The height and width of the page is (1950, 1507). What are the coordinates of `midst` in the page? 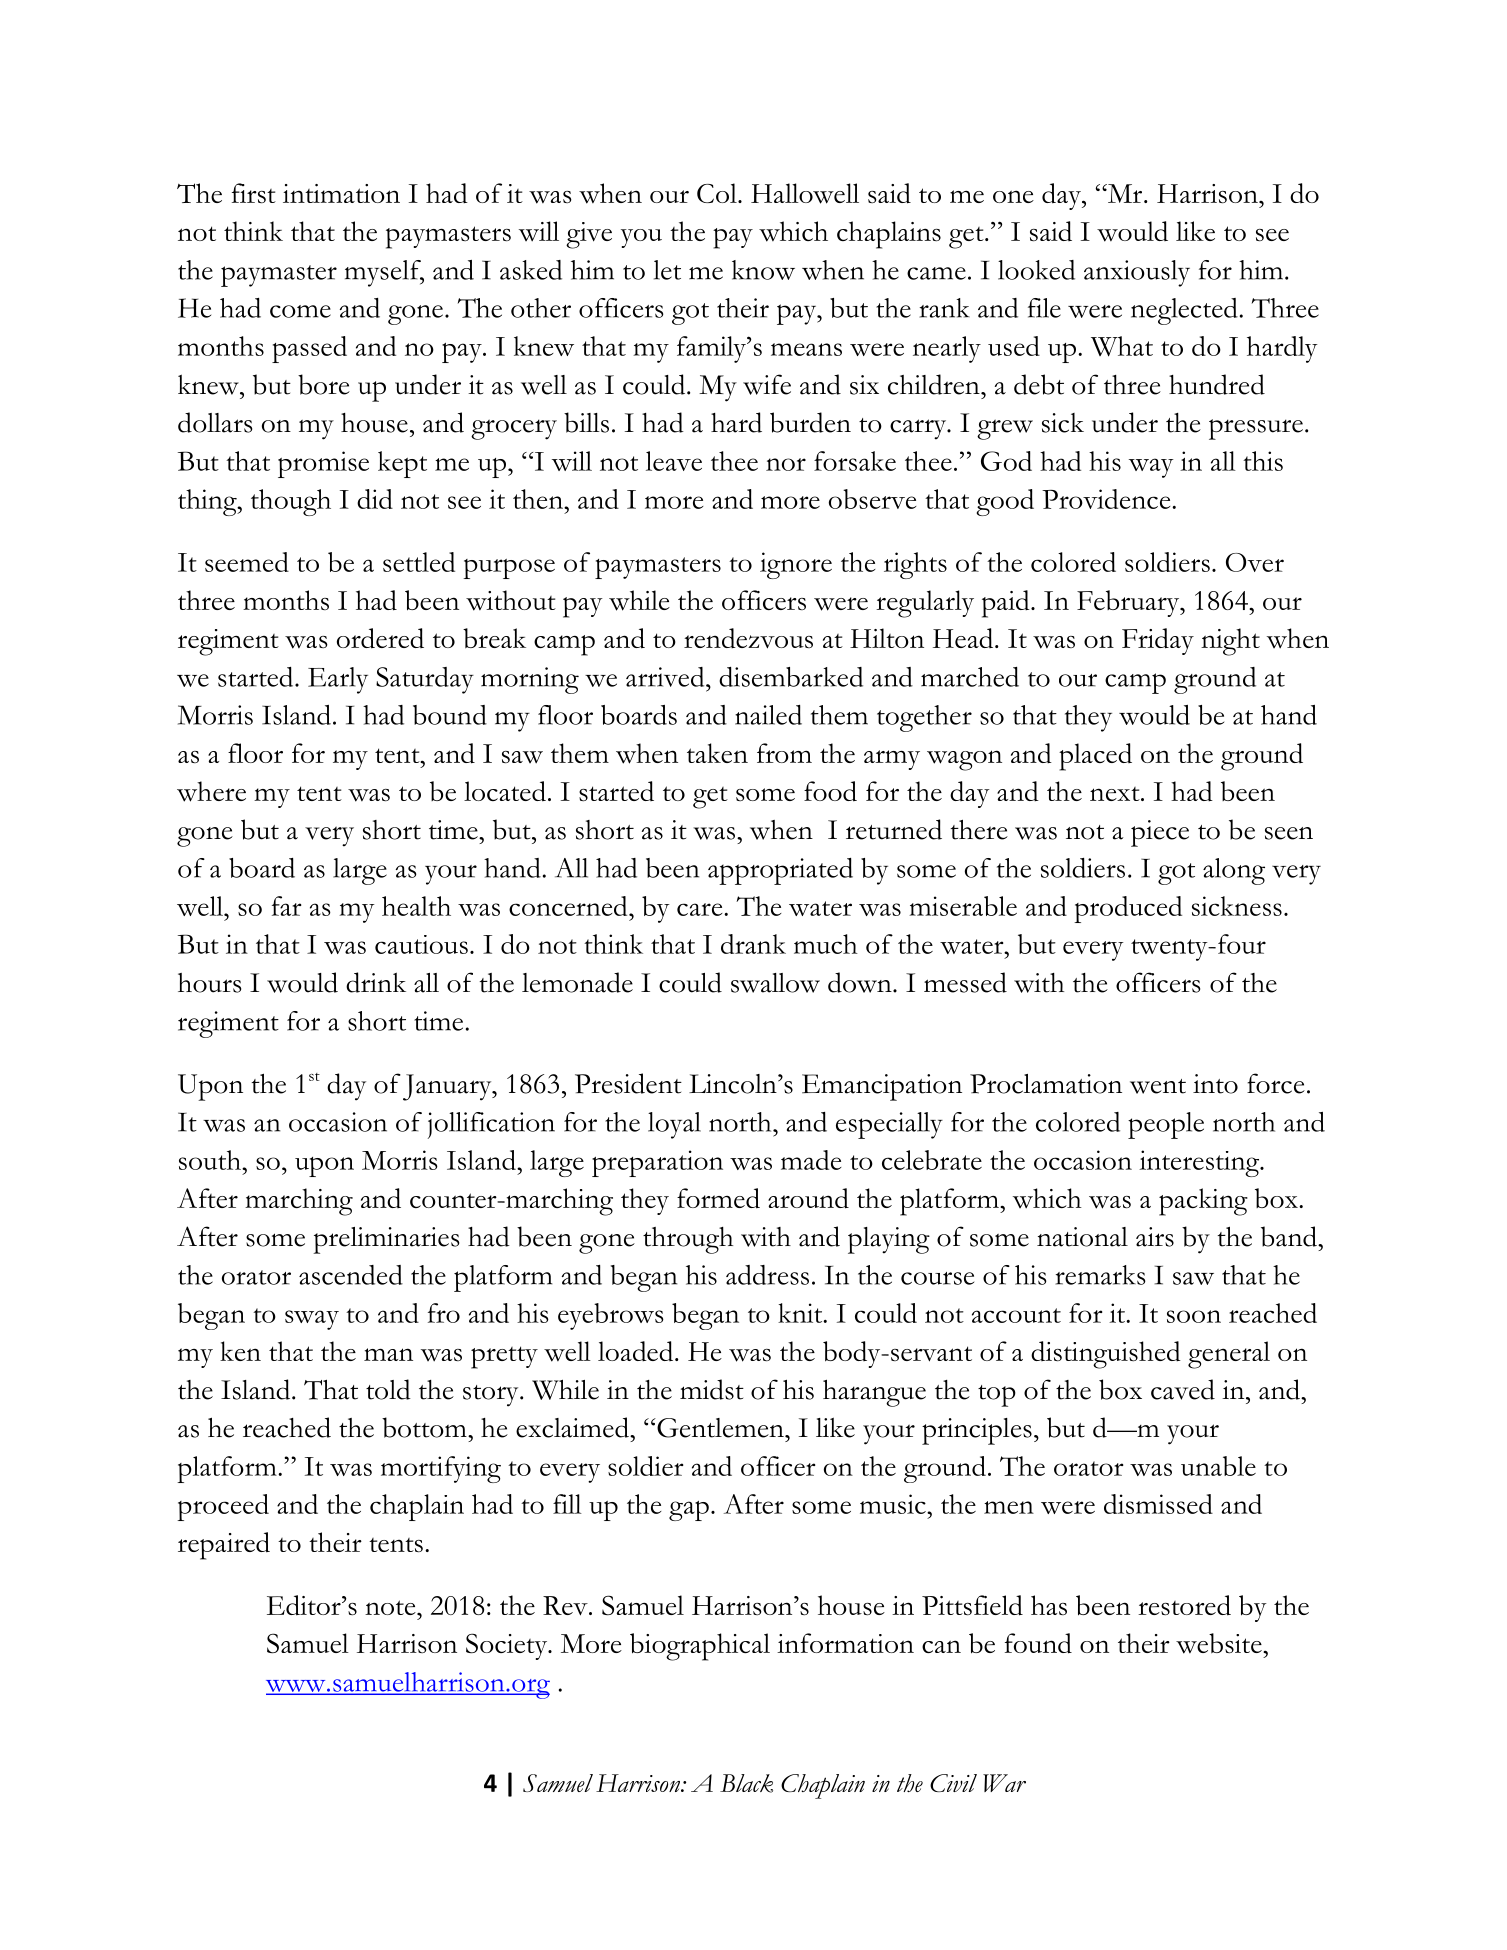 It's located at (712, 1389).
